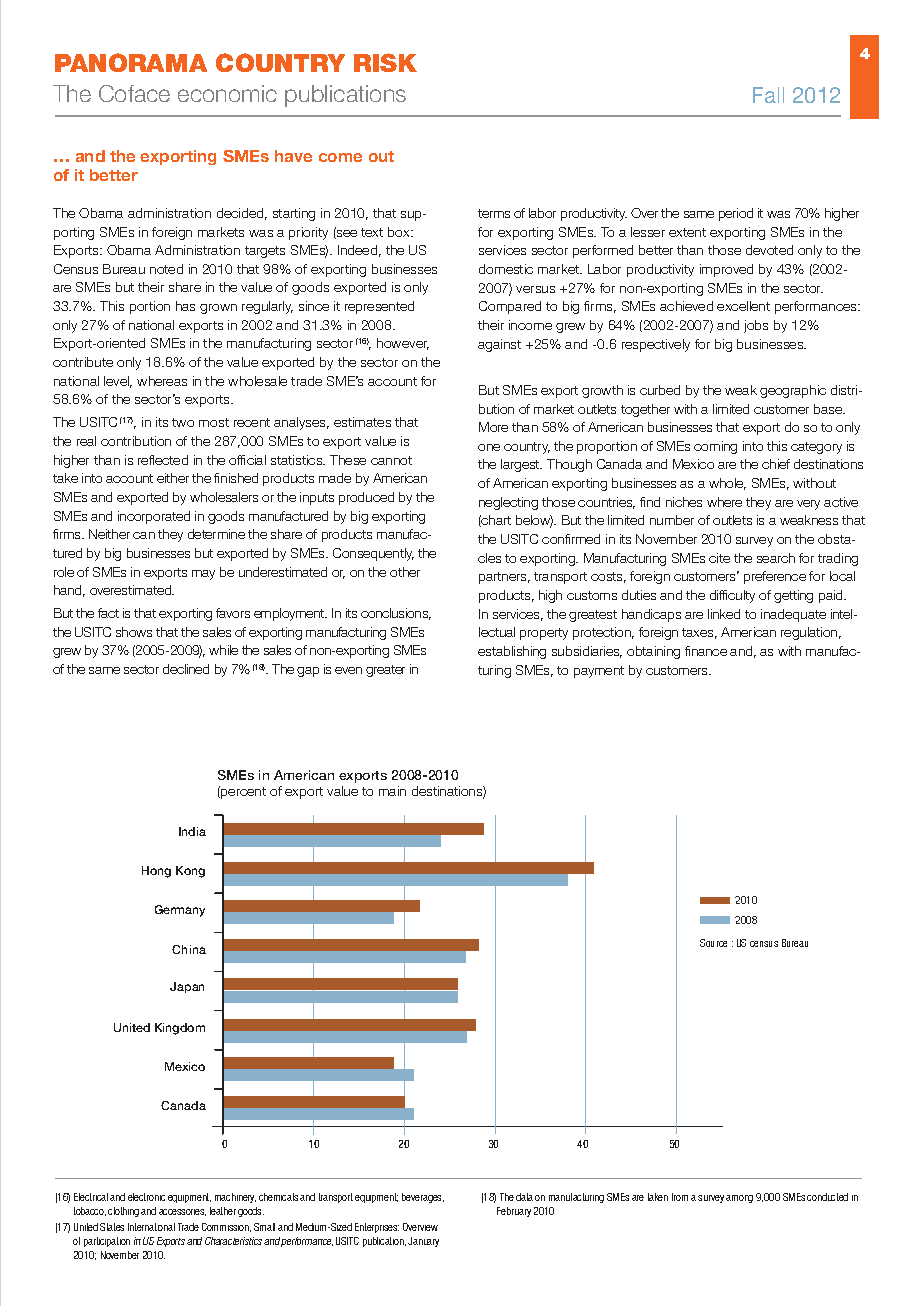 This image has height=1308, width=924. I want to click on Characteristics, so click(233, 1241).
